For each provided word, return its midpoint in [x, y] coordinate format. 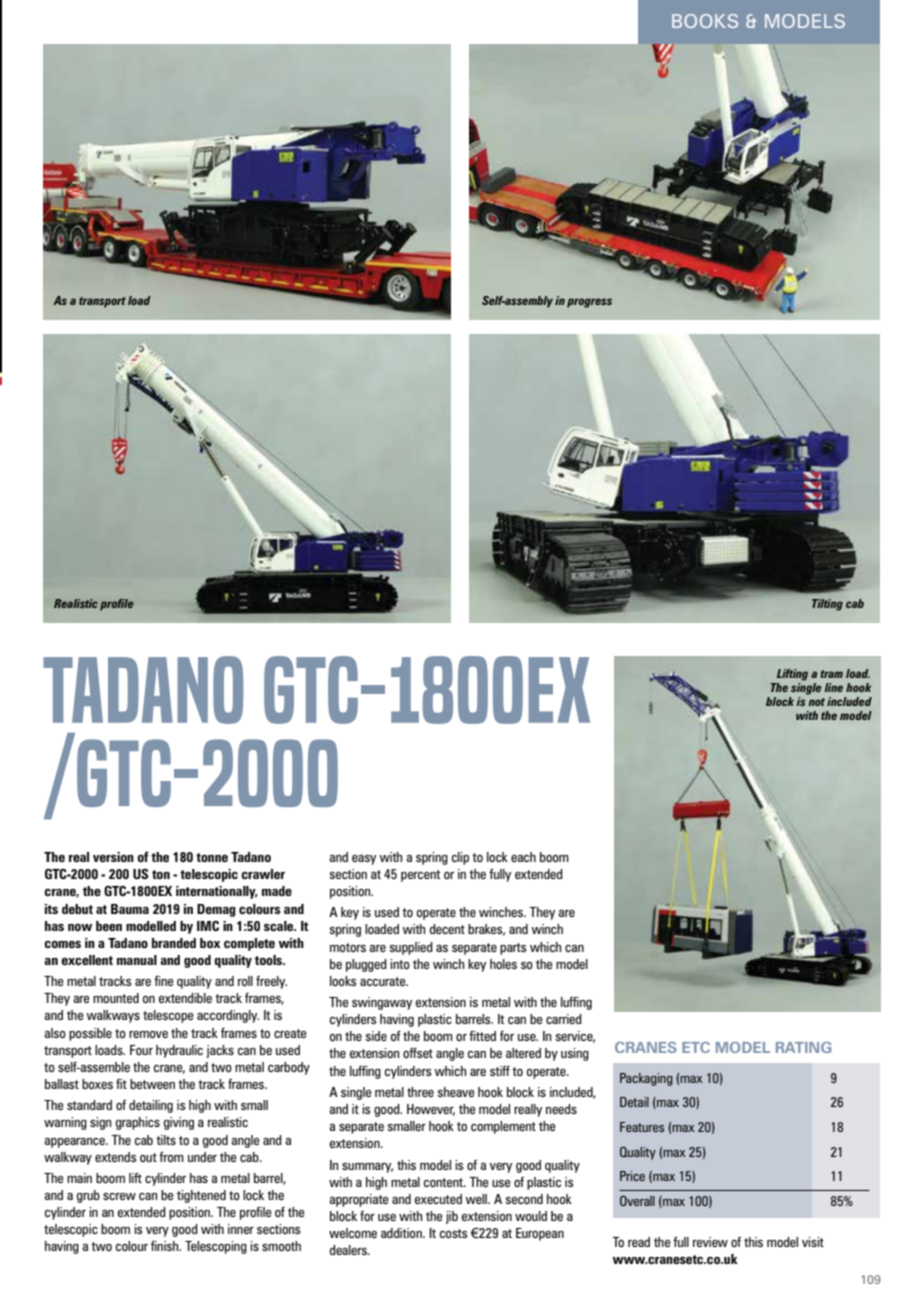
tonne [212, 857]
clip [460, 858]
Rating [803, 1047]
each [523, 857]
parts [513, 949]
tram [831, 674]
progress [589, 303]
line [834, 687]
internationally [217, 892]
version [113, 857]
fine [163, 981]
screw [119, 1196]
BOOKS [705, 21]
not [817, 702]
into [400, 964]
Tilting [827, 605]
